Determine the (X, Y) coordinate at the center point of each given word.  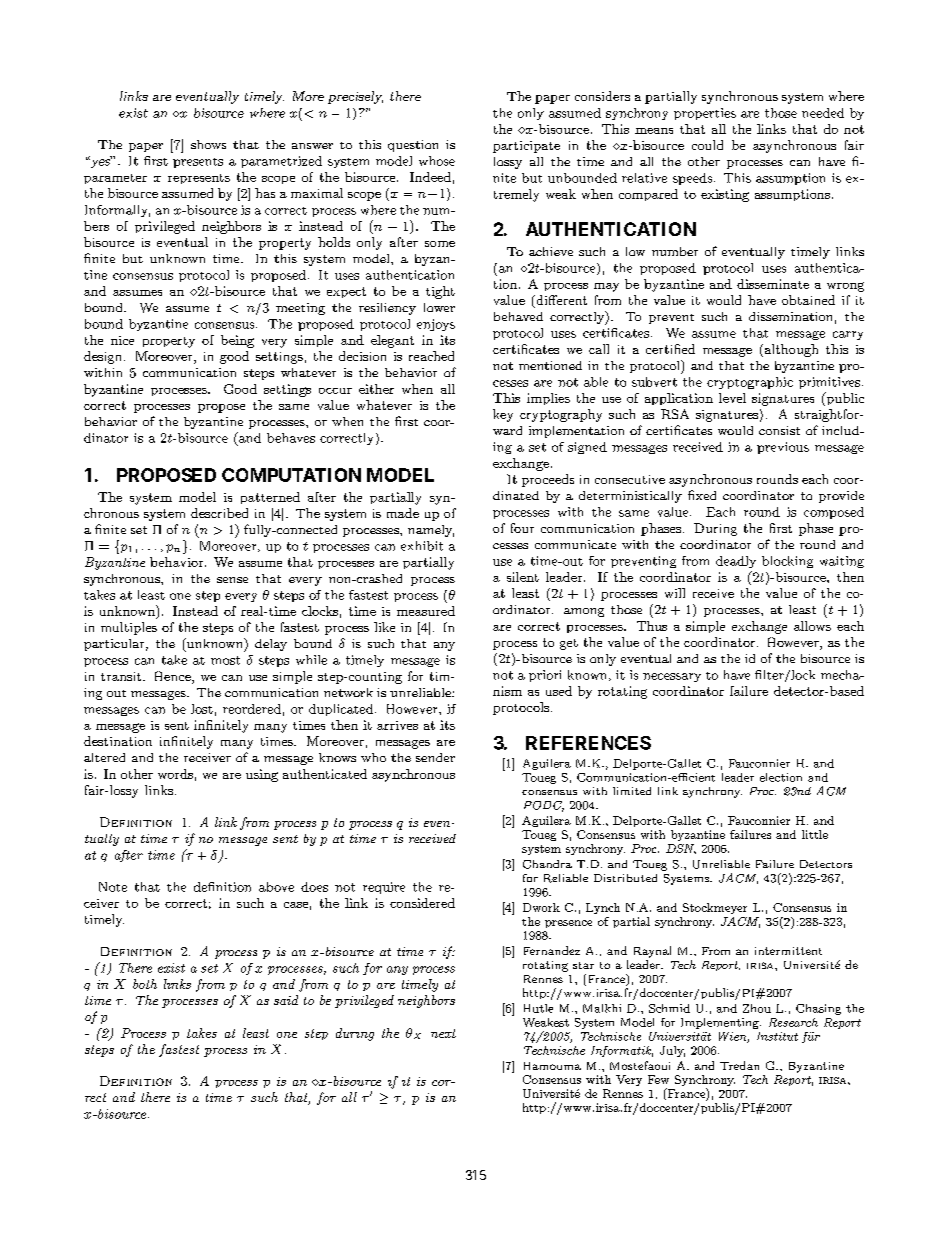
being (237, 341)
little (815, 834)
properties (705, 114)
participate (526, 147)
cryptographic (750, 383)
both (145, 984)
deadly (736, 562)
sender (435, 757)
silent (523, 577)
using (262, 775)
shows (208, 144)
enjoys (436, 325)
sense (232, 580)
